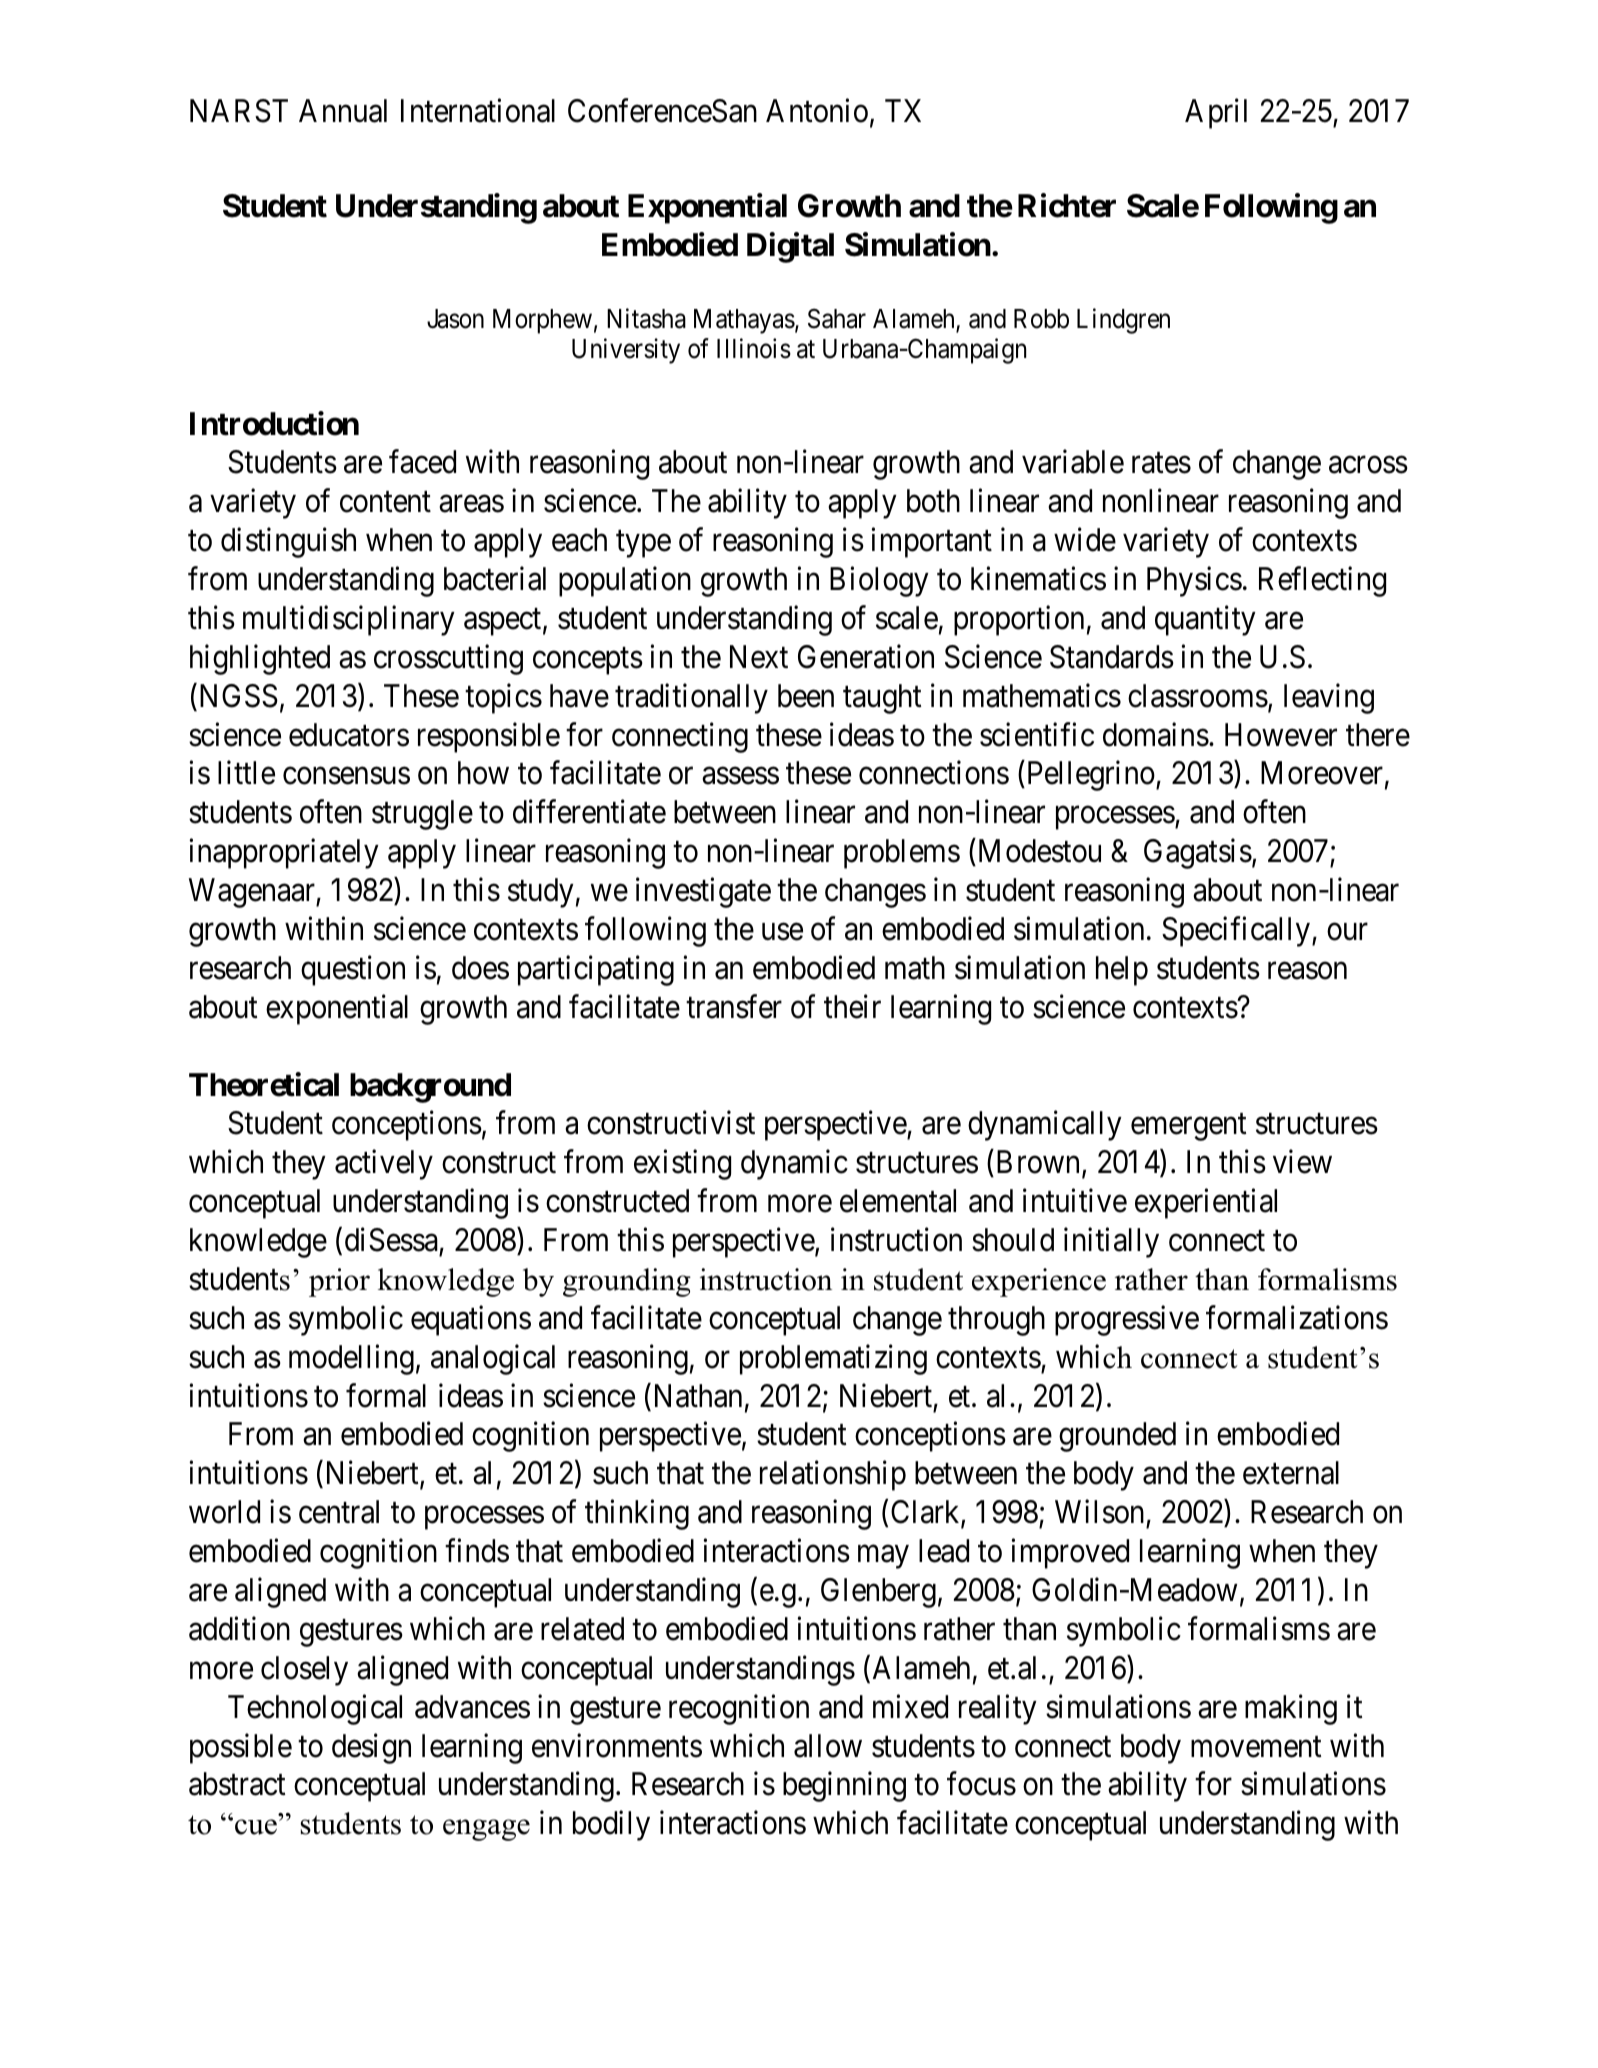 Image resolution: width=1598 pixels, height=2068 pixels. What do you see at coordinates (898, 1201) in the screenshot?
I see `elemental` at bounding box center [898, 1201].
